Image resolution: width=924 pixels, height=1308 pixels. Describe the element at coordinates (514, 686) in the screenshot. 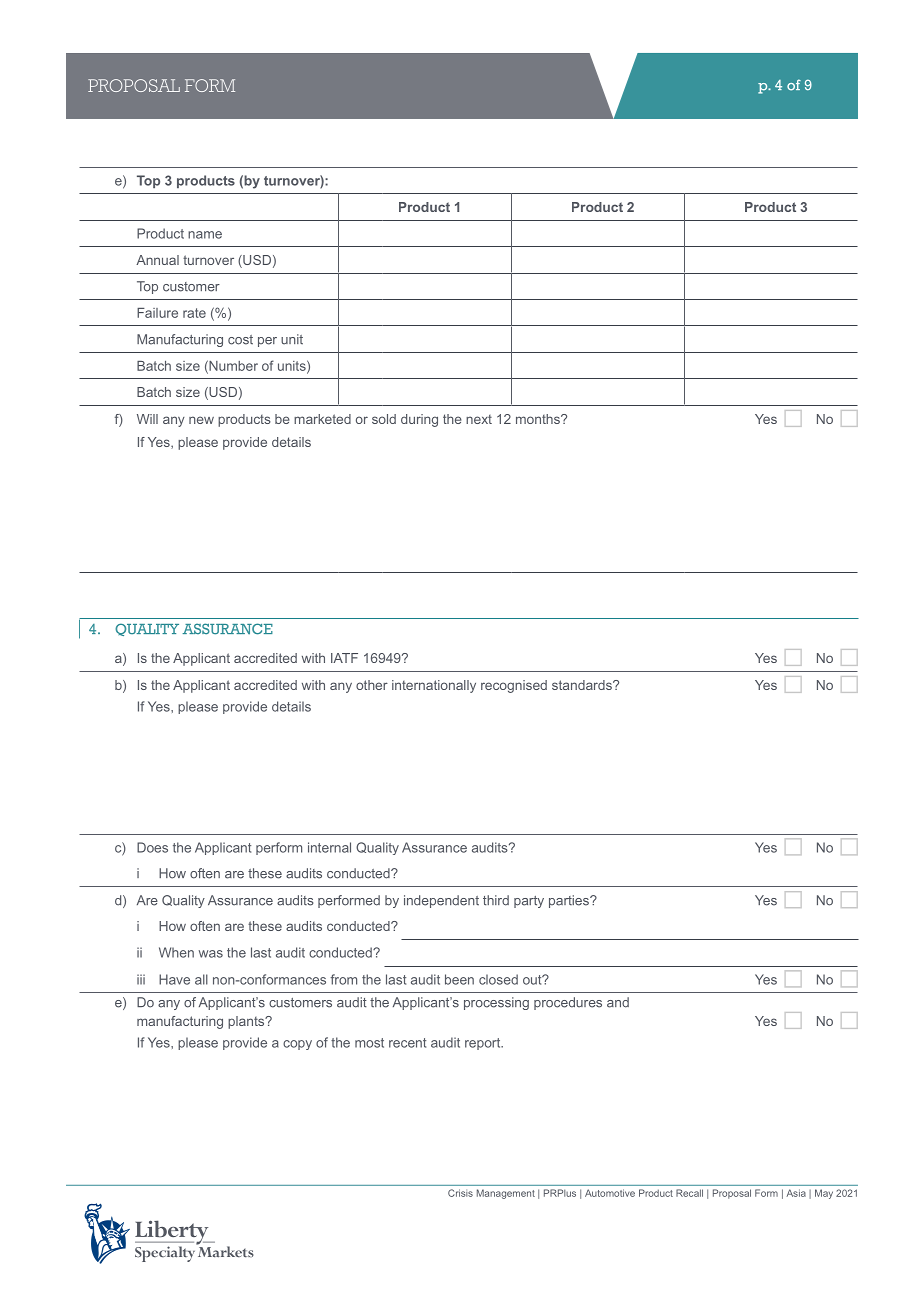

I see `recognised` at that location.
